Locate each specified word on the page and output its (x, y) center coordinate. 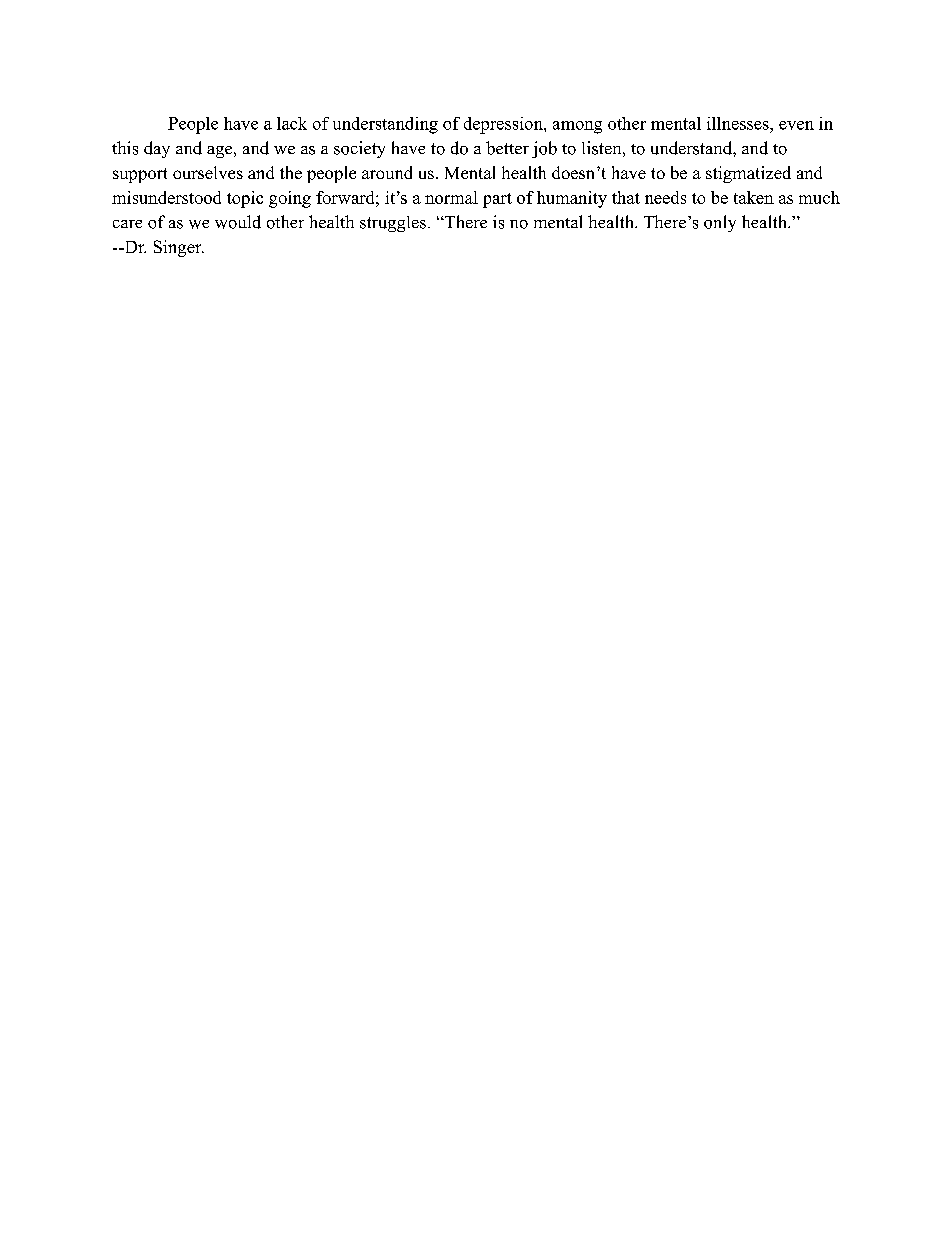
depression (504, 125)
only (720, 223)
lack (292, 123)
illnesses (739, 123)
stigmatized (748, 174)
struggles (393, 224)
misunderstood (166, 197)
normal (451, 197)
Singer (179, 248)
